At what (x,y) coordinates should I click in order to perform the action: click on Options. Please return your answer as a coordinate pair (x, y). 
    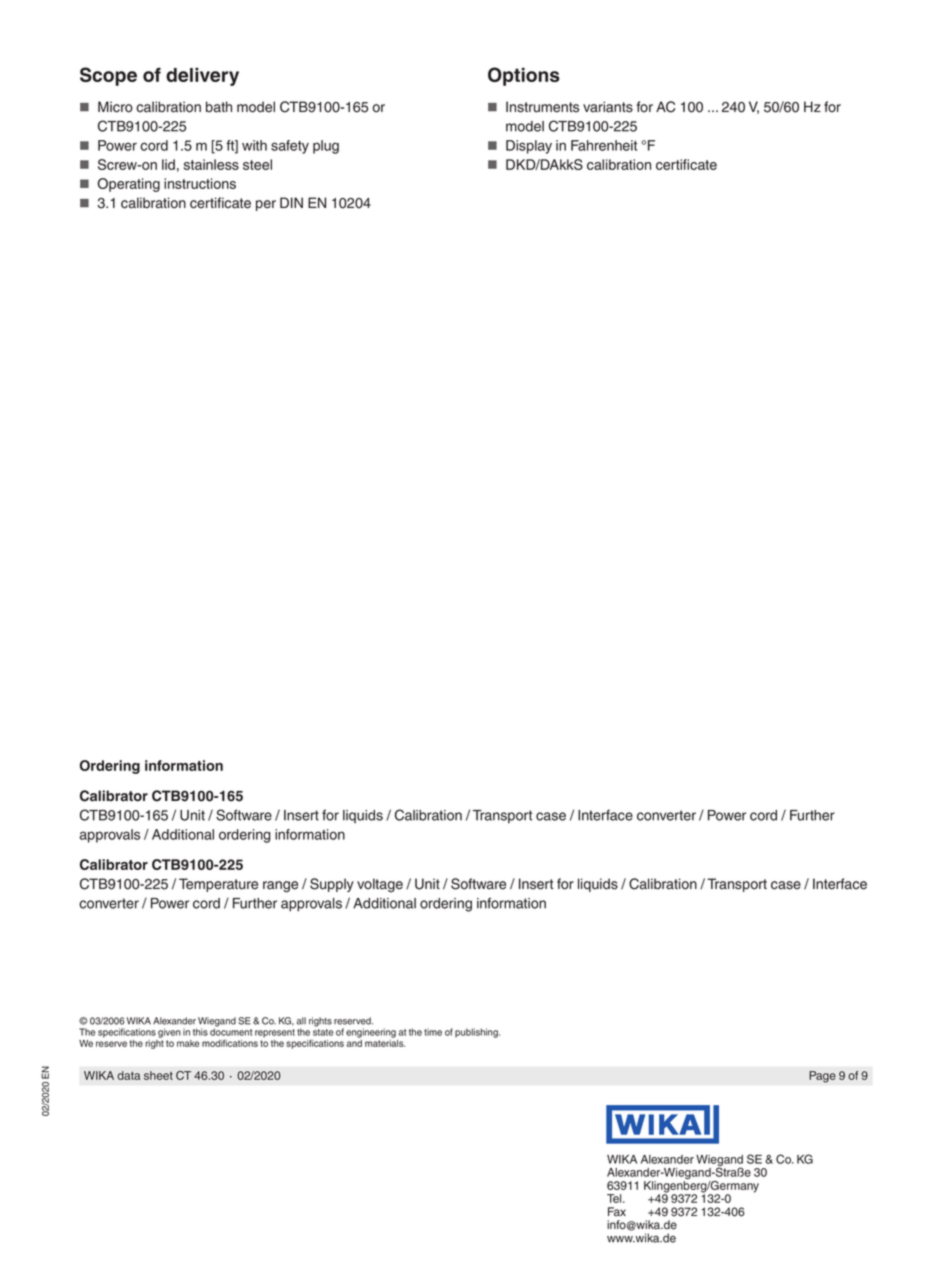
    Looking at the image, I should click on (524, 76).
